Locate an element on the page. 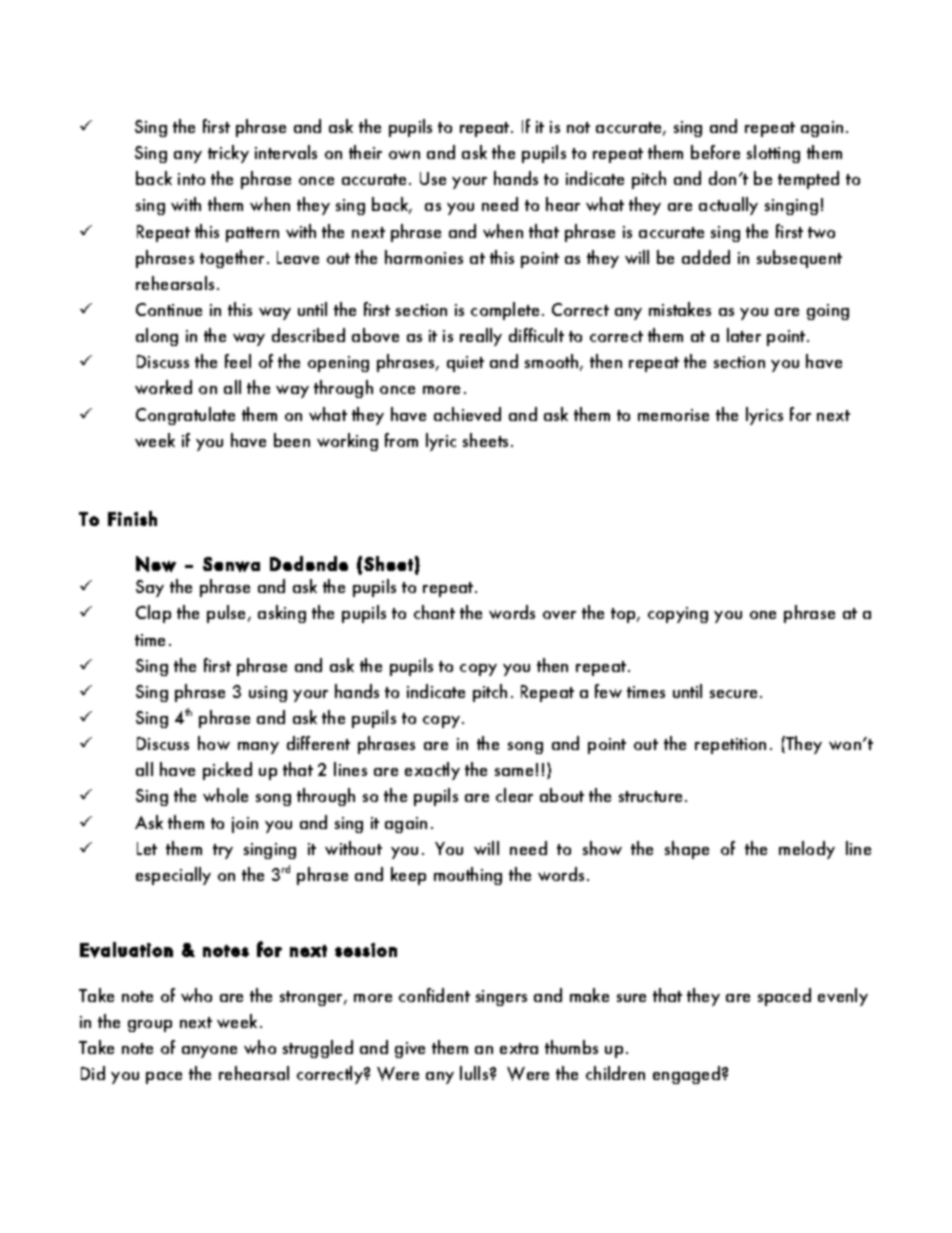 The width and height of the page is (952, 1233). extra is located at coordinates (519, 1048).
